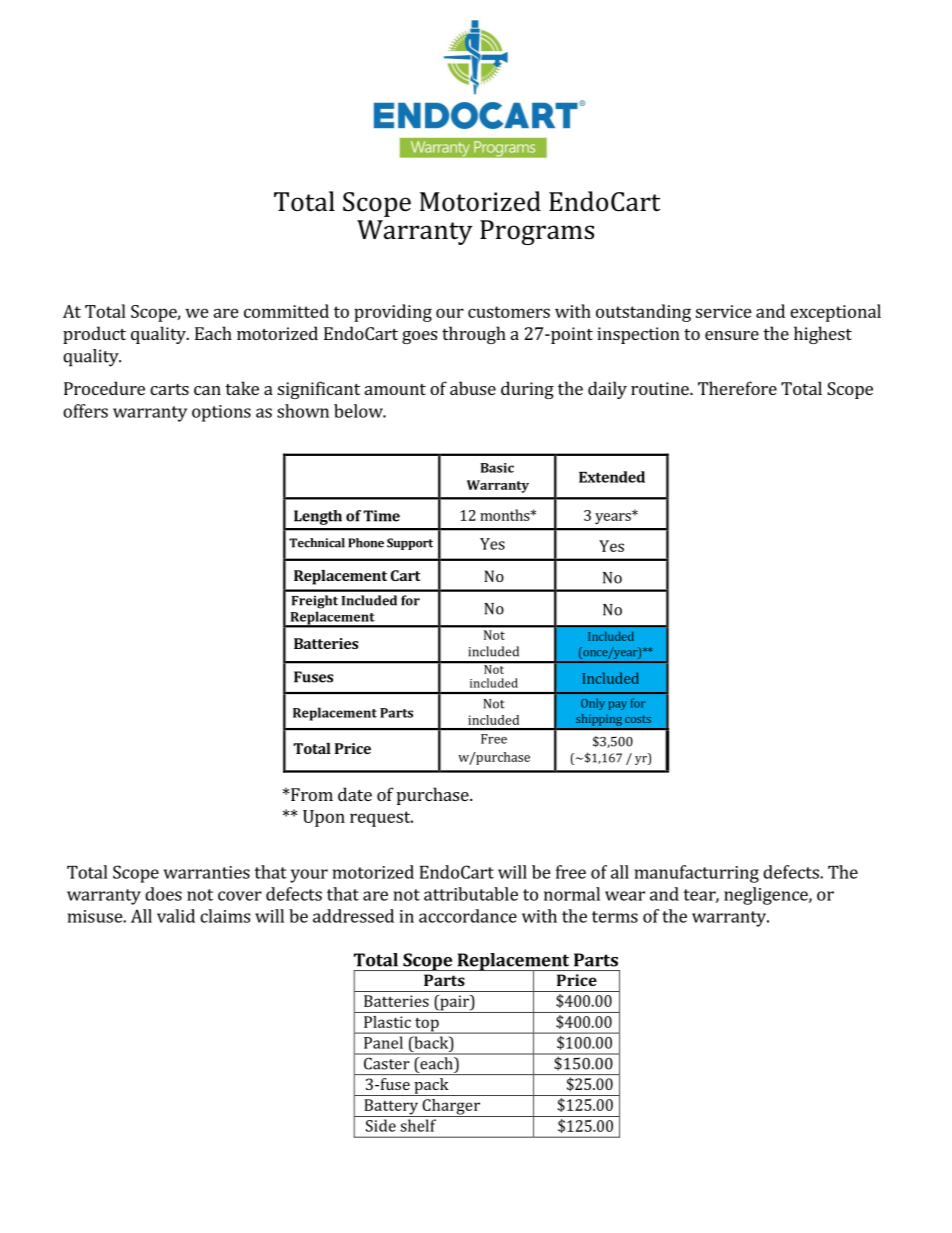 This screenshot has height=1233, width=952. Describe the element at coordinates (176, 916) in the screenshot. I see `valid` at that location.
